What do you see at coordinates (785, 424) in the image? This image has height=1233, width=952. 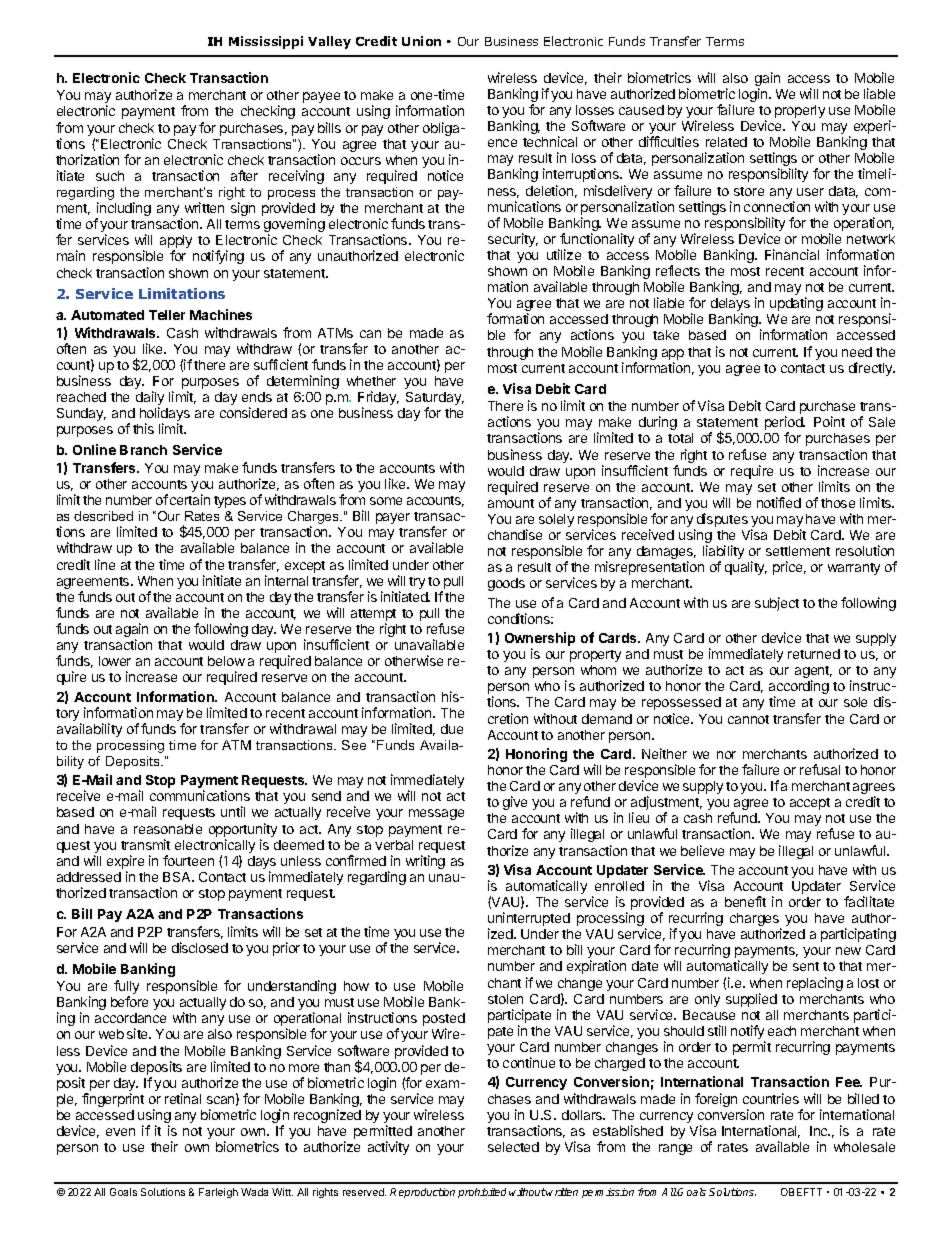 I see `period` at bounding box center [785, 424].
